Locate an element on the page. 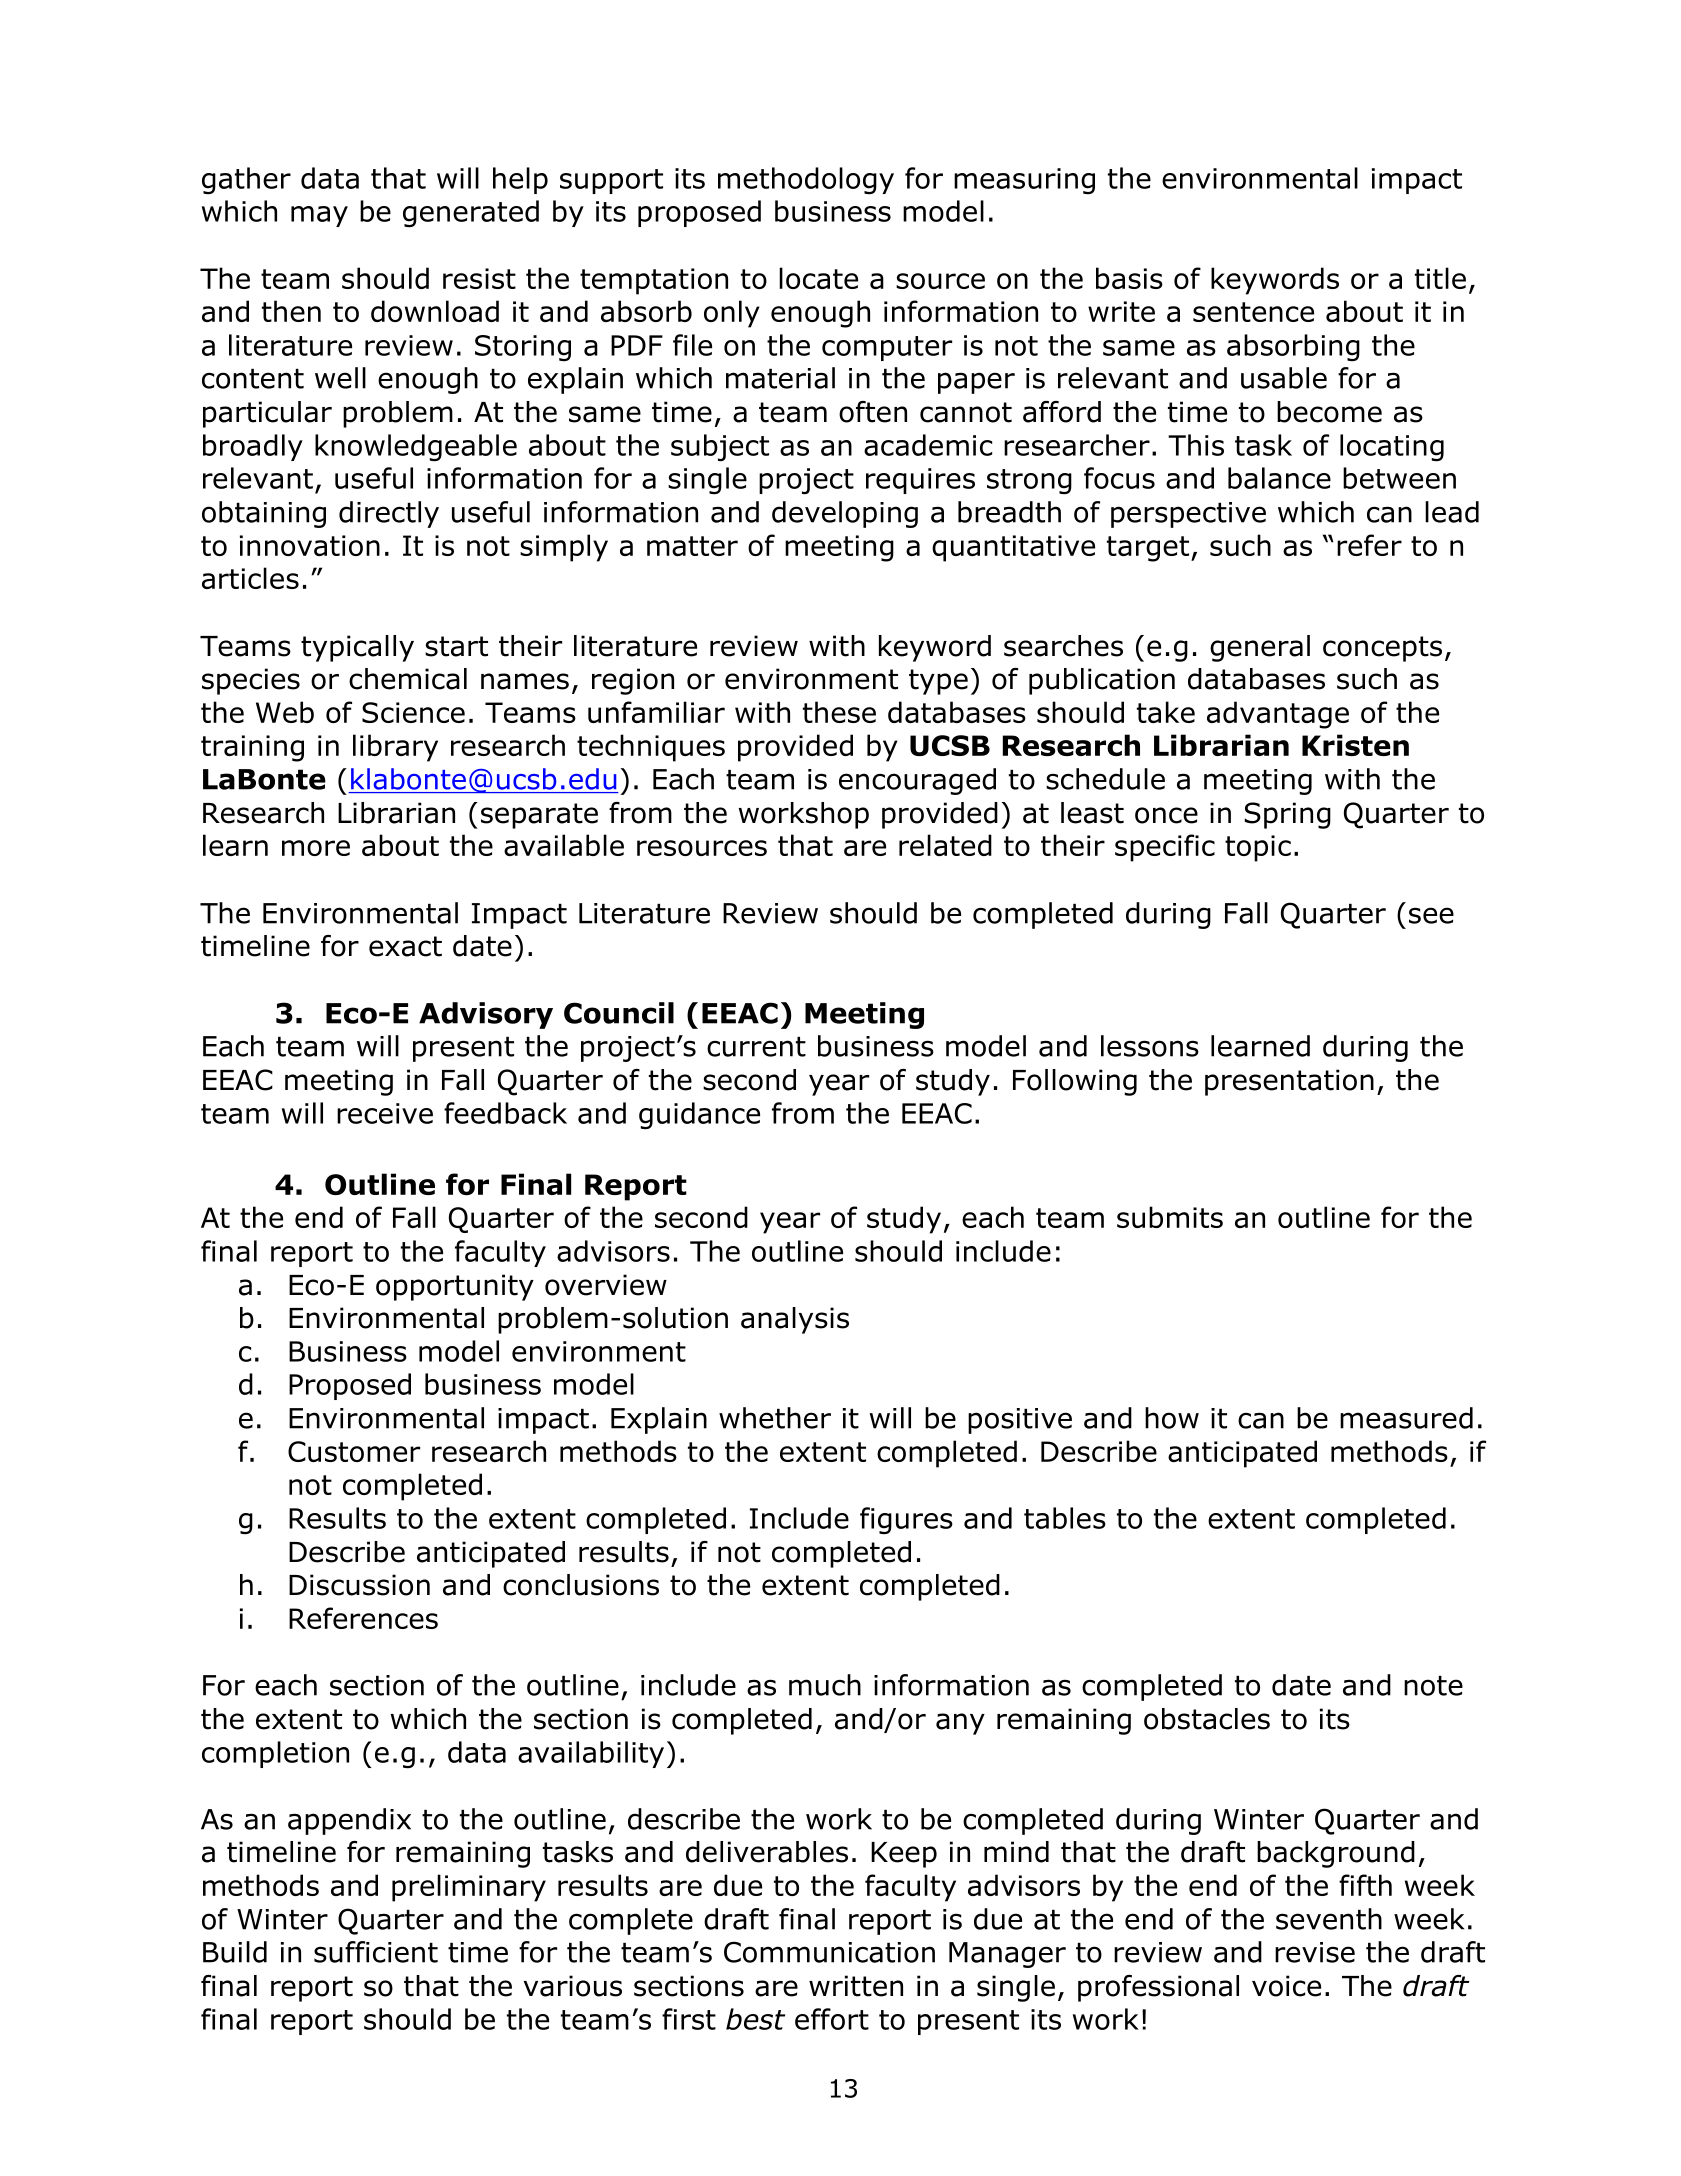 The width and height of the page is (1681, 2176). Communication is located at coordinates (829, 1952).
